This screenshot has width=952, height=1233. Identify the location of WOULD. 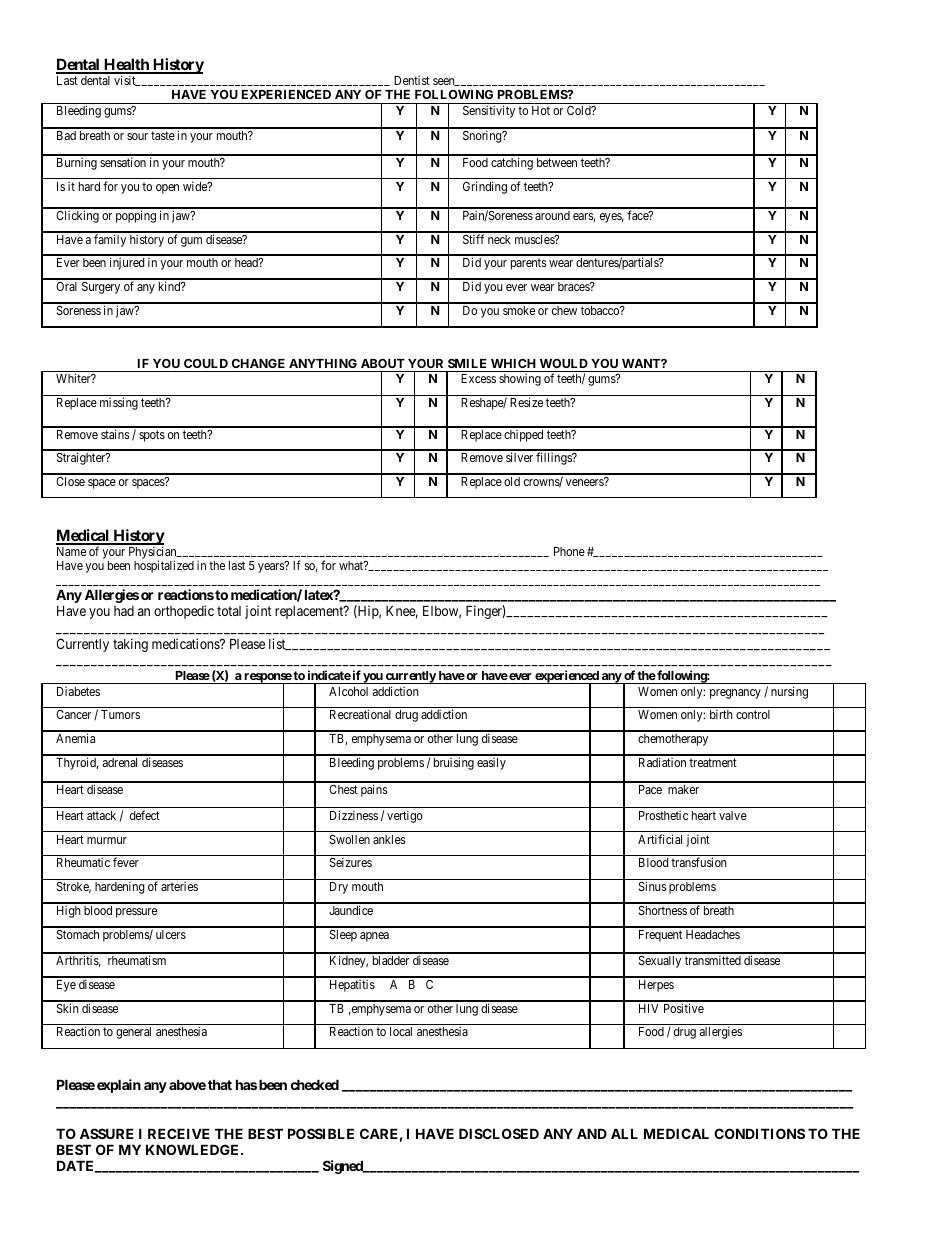
(564, 363).
